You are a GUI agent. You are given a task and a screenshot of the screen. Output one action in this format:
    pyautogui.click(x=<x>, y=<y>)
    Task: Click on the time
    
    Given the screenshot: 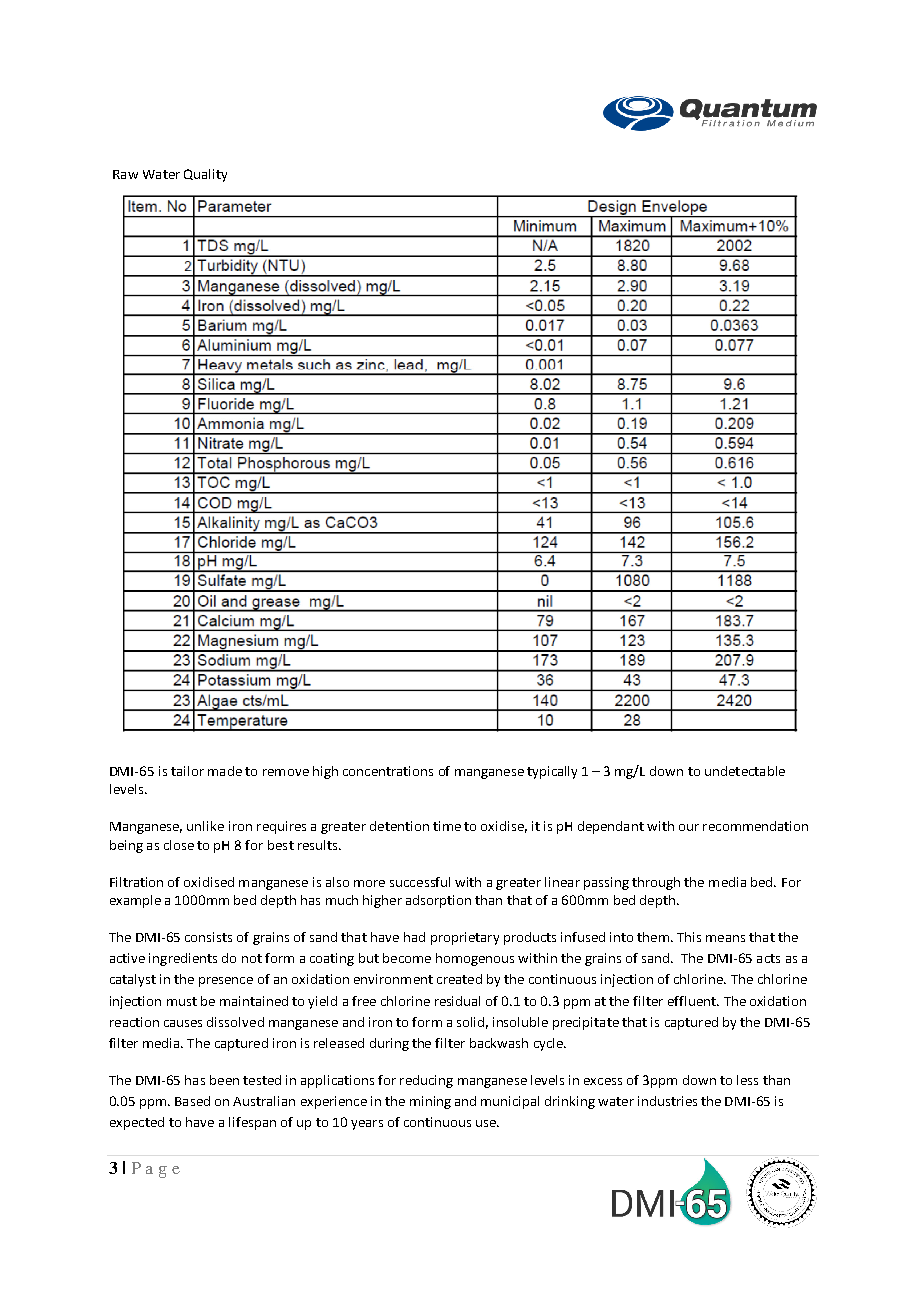 What is the action you would take?
    pyautogui.click(x=447, y=826)
